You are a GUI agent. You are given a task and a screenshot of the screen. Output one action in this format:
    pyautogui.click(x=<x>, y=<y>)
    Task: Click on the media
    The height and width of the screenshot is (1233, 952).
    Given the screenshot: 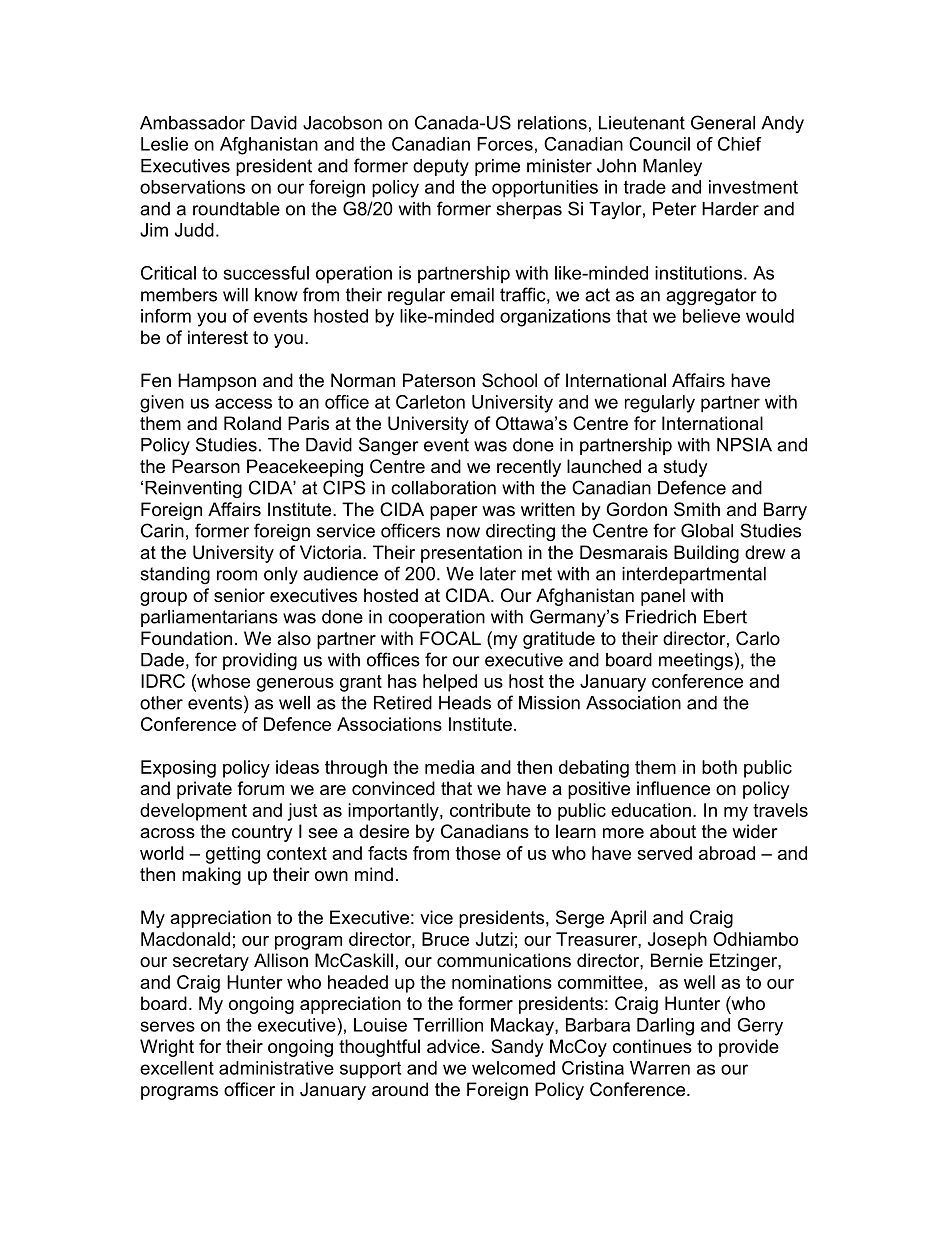 What is the action you would take?
    pyautogui.click(x=449, y=767)
